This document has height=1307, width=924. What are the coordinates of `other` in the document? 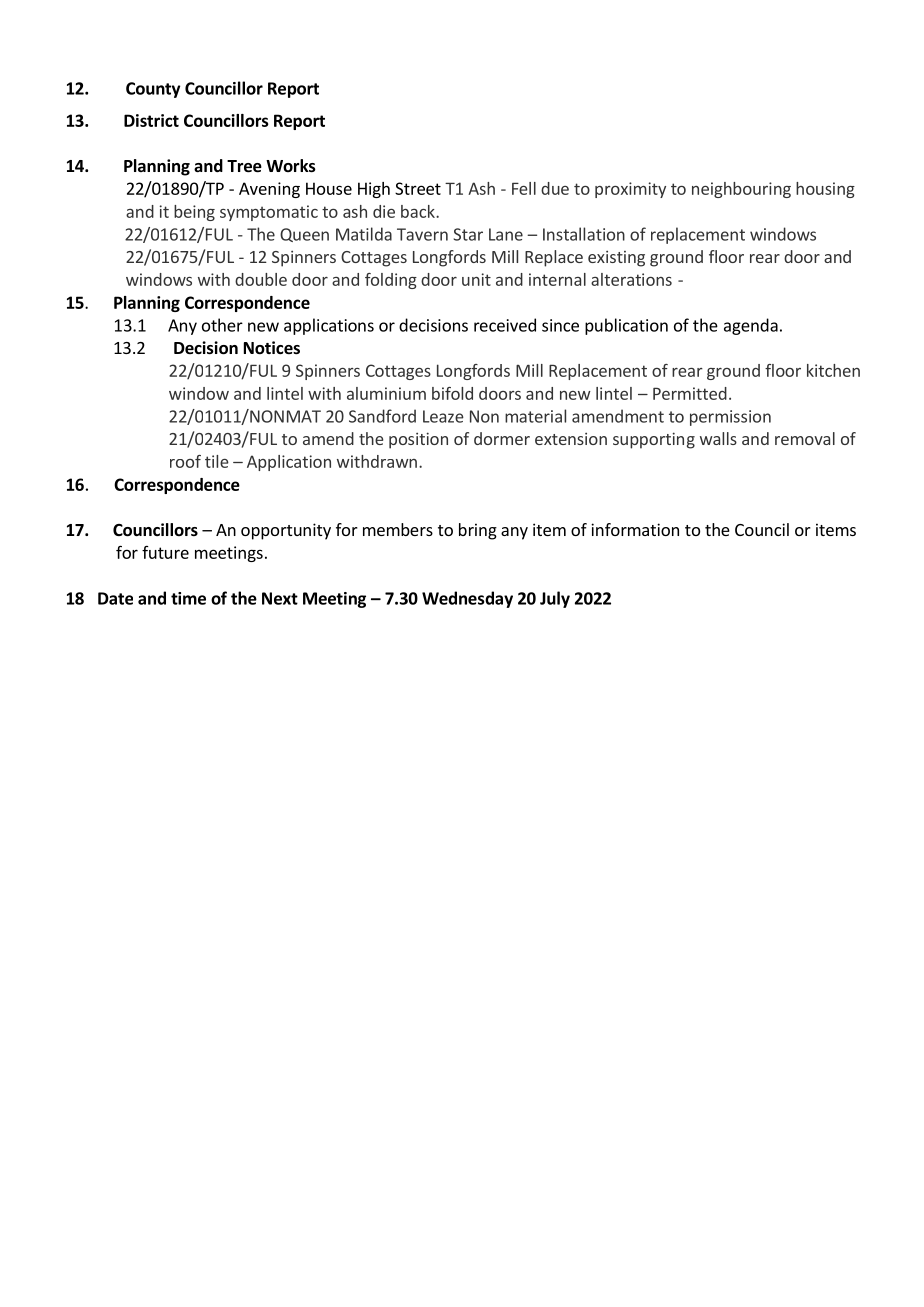 It's located at (222, 325).
